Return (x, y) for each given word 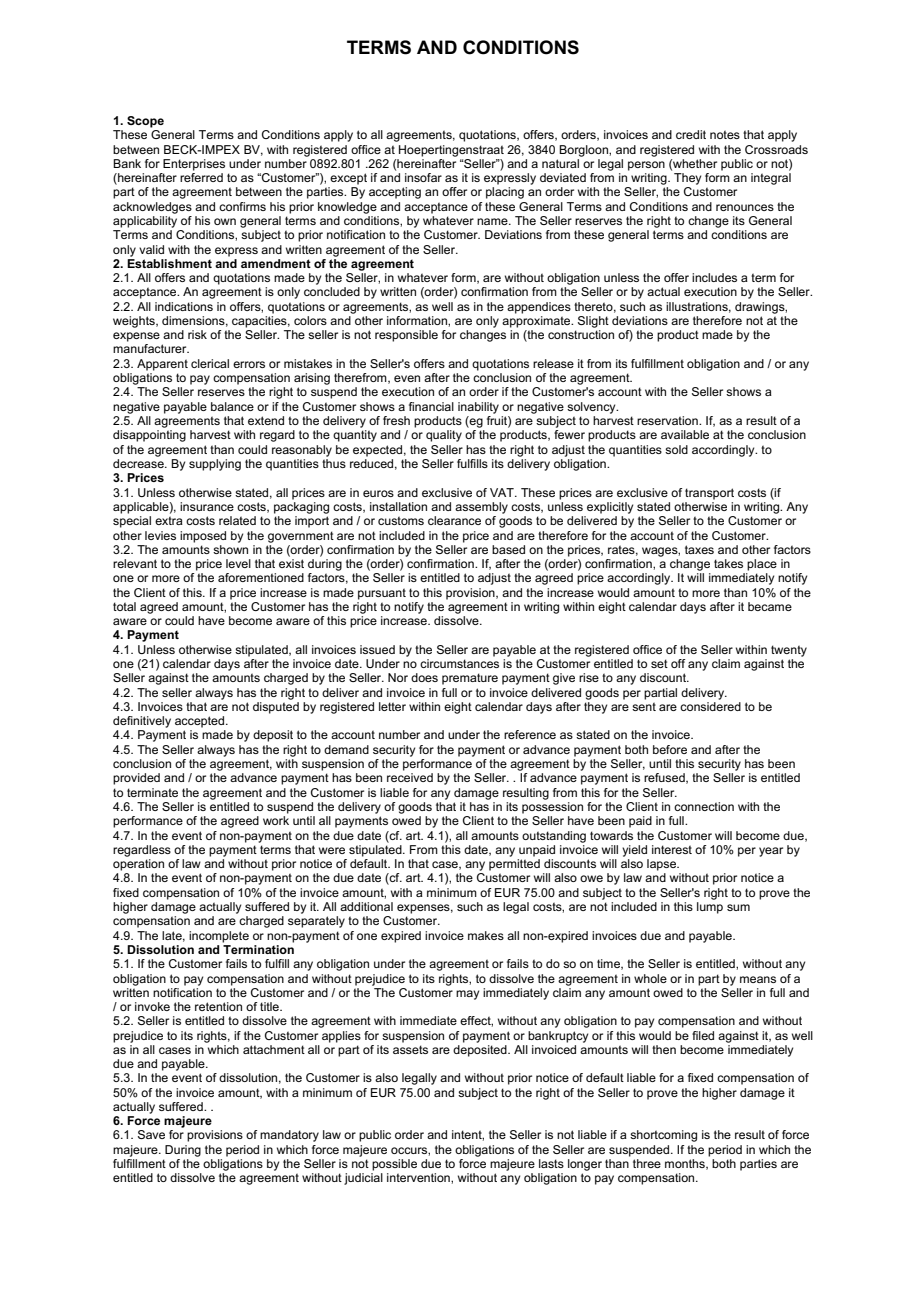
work (276, 820)
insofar (423, 177)
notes (725, 134)
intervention (419, 1177)
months (686, 1164)
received (410, 777)
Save (151, 1134)
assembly (481, 508)
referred (201, 177)
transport (709, 494)
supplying (215, 465)
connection (704, 806)
